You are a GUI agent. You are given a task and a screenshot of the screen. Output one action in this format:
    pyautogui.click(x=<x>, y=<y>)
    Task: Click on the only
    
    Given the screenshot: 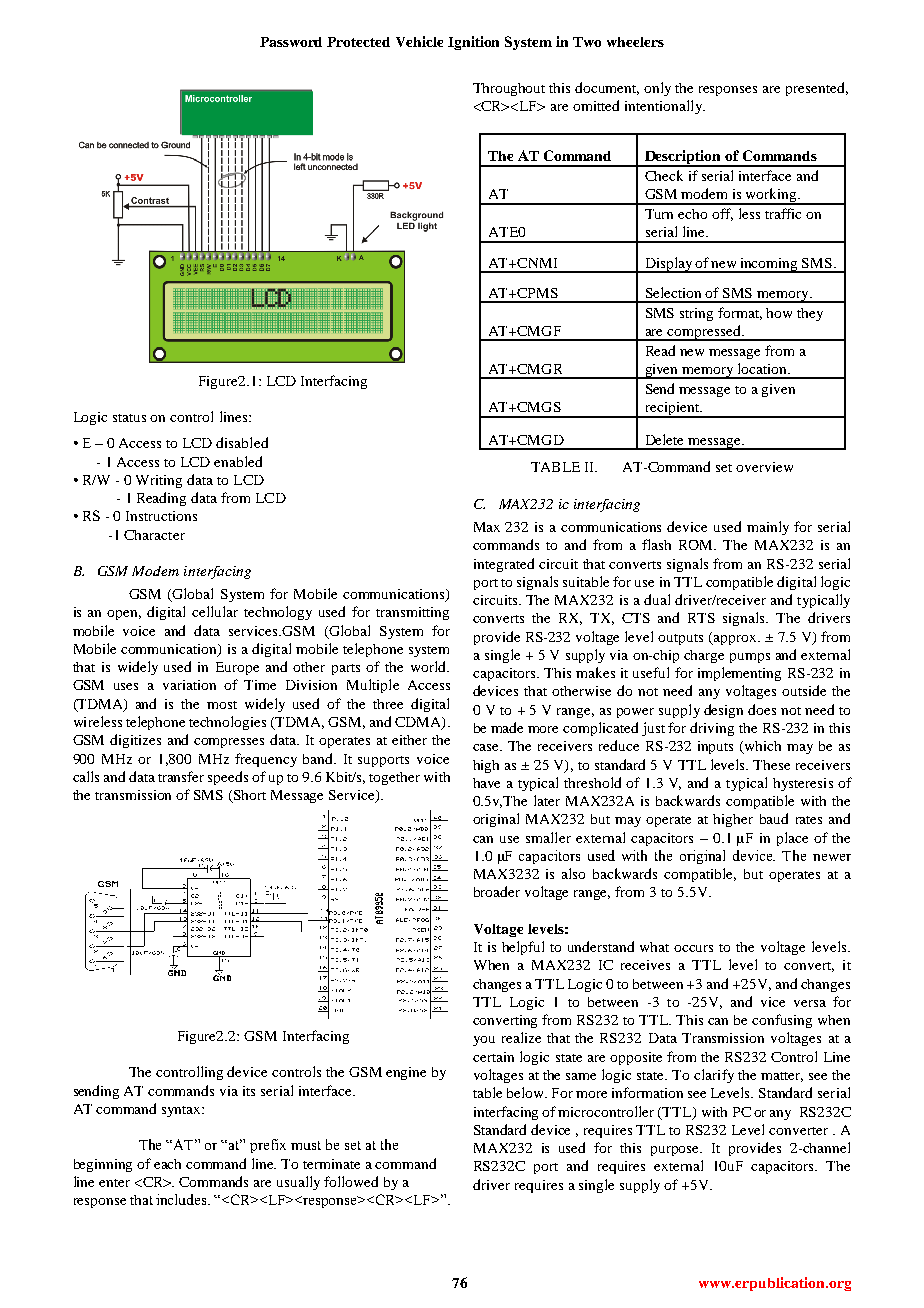 What is the action you would take?
    pyautogui.click(x=657, y=89)
